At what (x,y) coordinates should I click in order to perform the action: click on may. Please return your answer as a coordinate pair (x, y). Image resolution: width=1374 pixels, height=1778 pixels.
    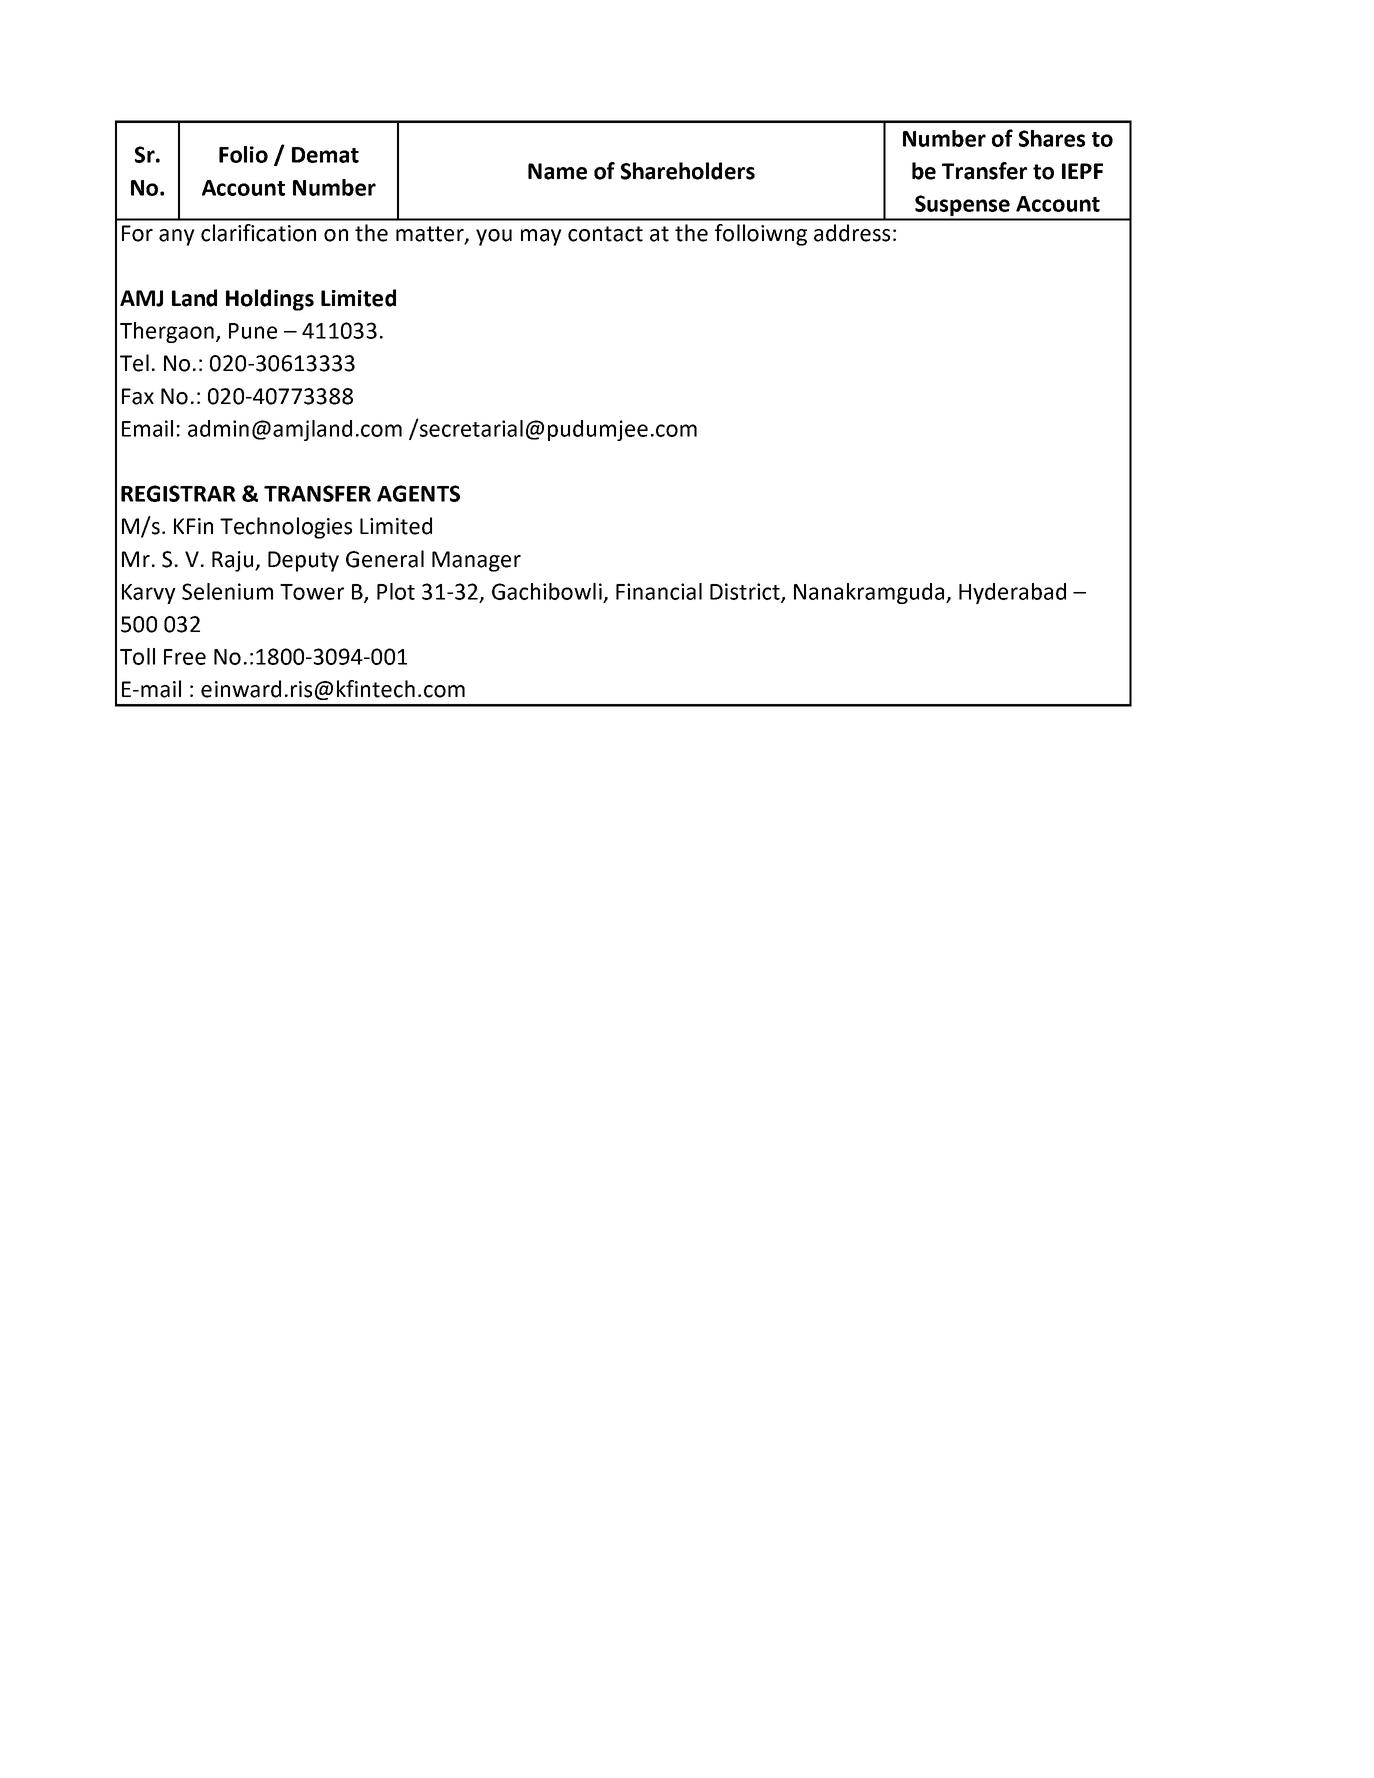
    Looking at the image, I should click on (541, 237).
